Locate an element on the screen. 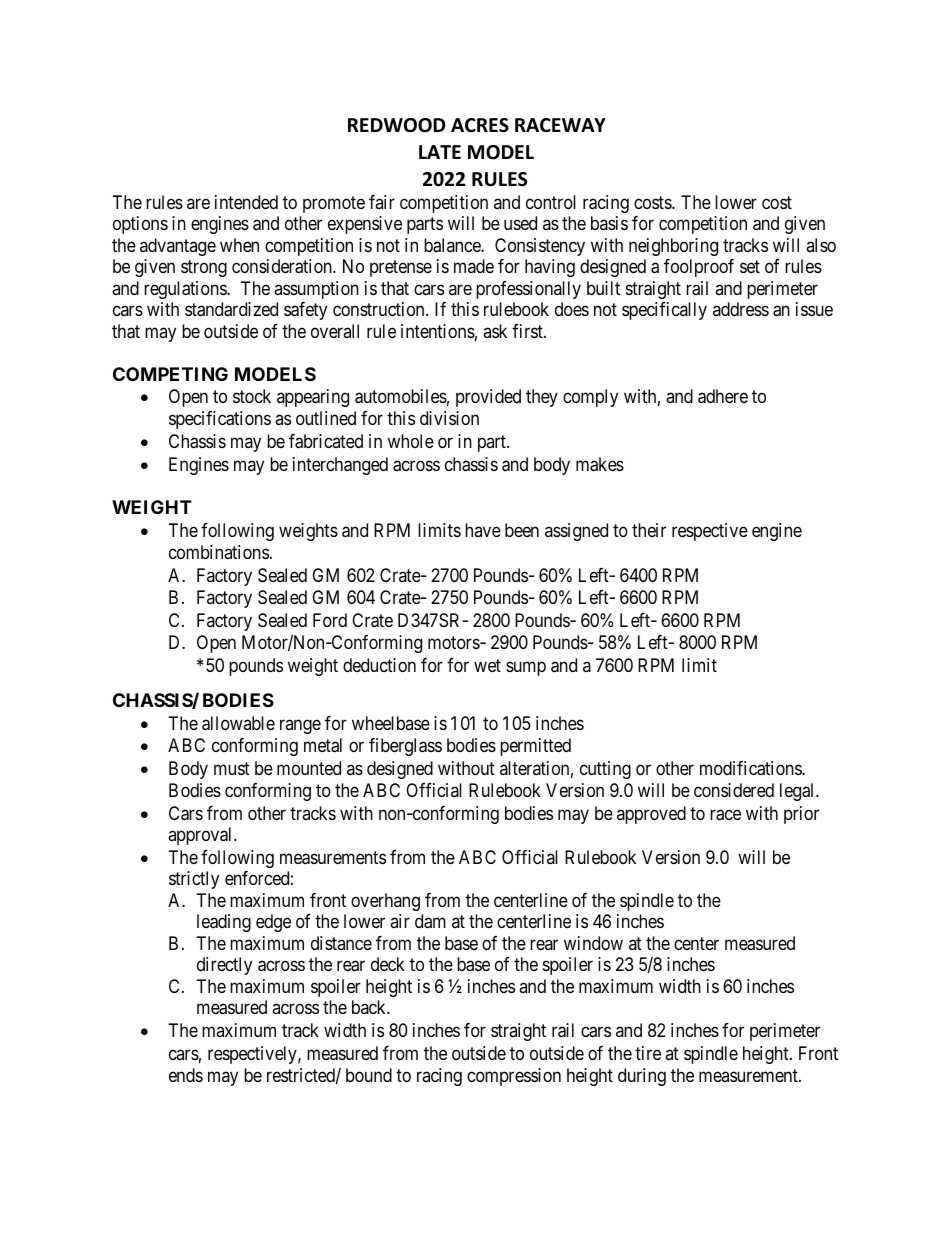  permitted is located at coordinates (535, 747).
